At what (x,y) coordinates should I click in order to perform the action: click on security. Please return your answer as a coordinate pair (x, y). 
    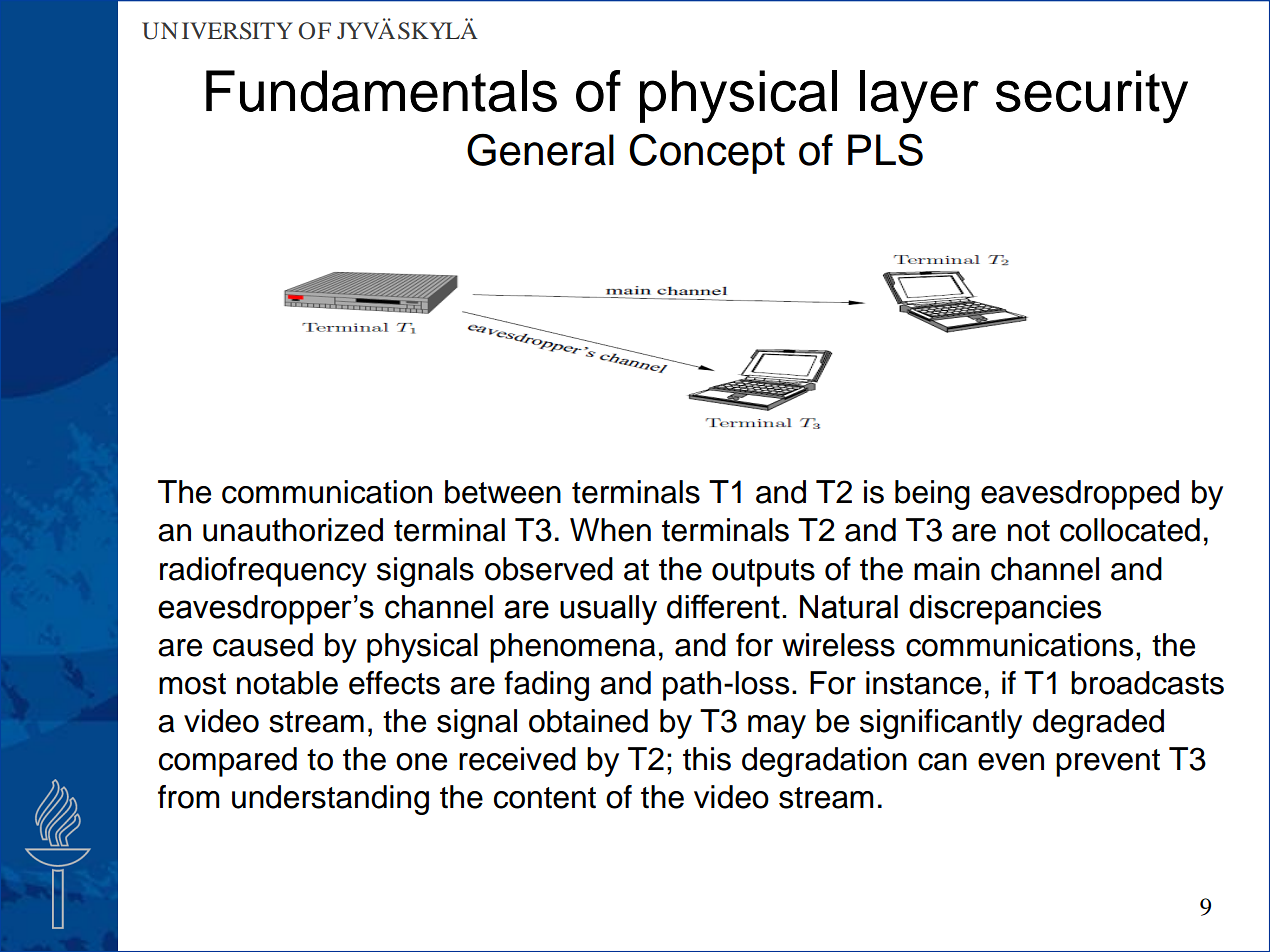
    Looking at the image, I should click on (1092, 96).
